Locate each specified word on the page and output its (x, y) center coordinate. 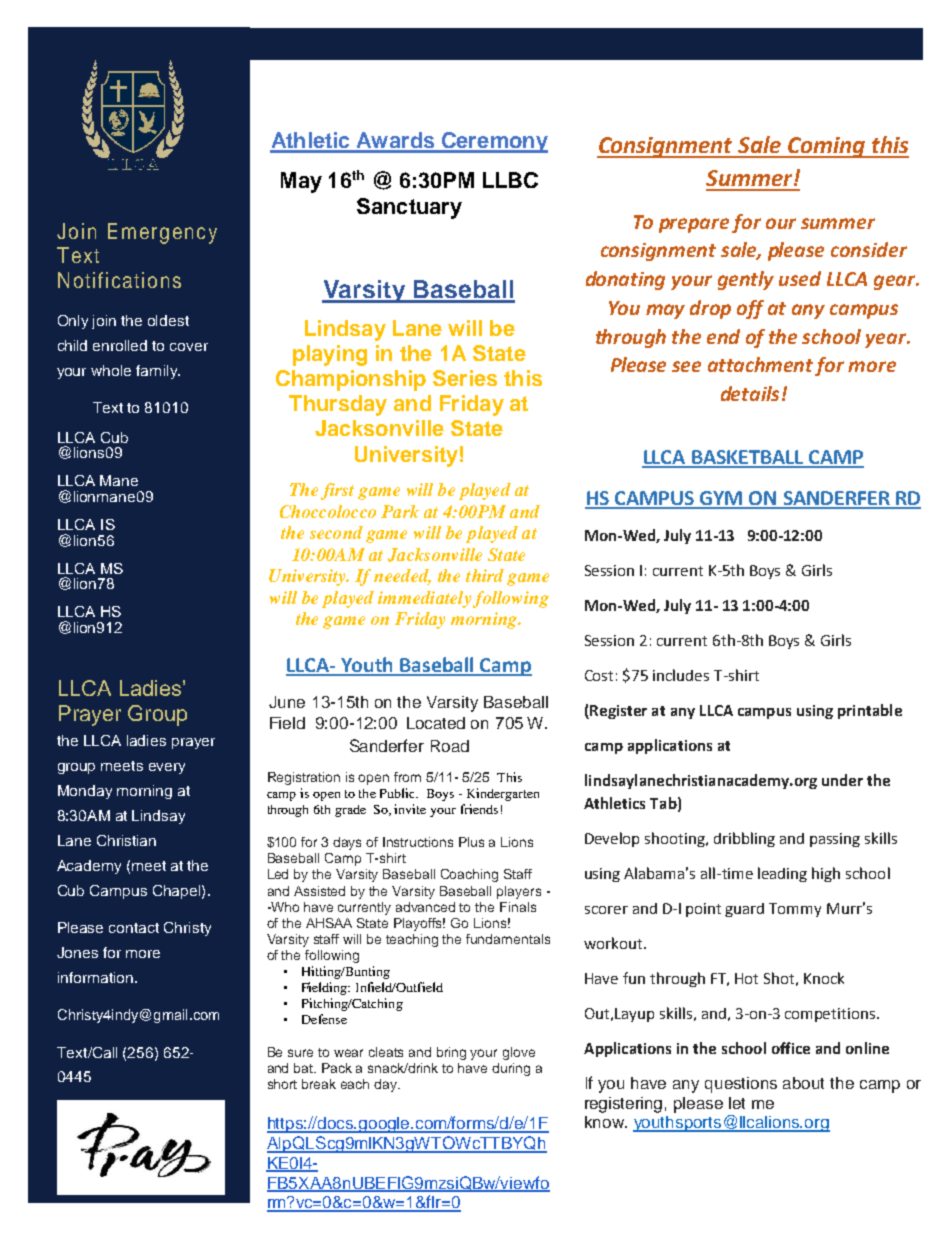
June (287, 702)
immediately (424, 599)
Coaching (469, 875)
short (282, 1084)
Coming (826, 147)
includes (681, 675)
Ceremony (494, 142)
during (511, 1069)
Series (465, 378)
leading (782, 874)
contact (134, 928)
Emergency (162, 233)
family (158, 372)
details (750, 393)
